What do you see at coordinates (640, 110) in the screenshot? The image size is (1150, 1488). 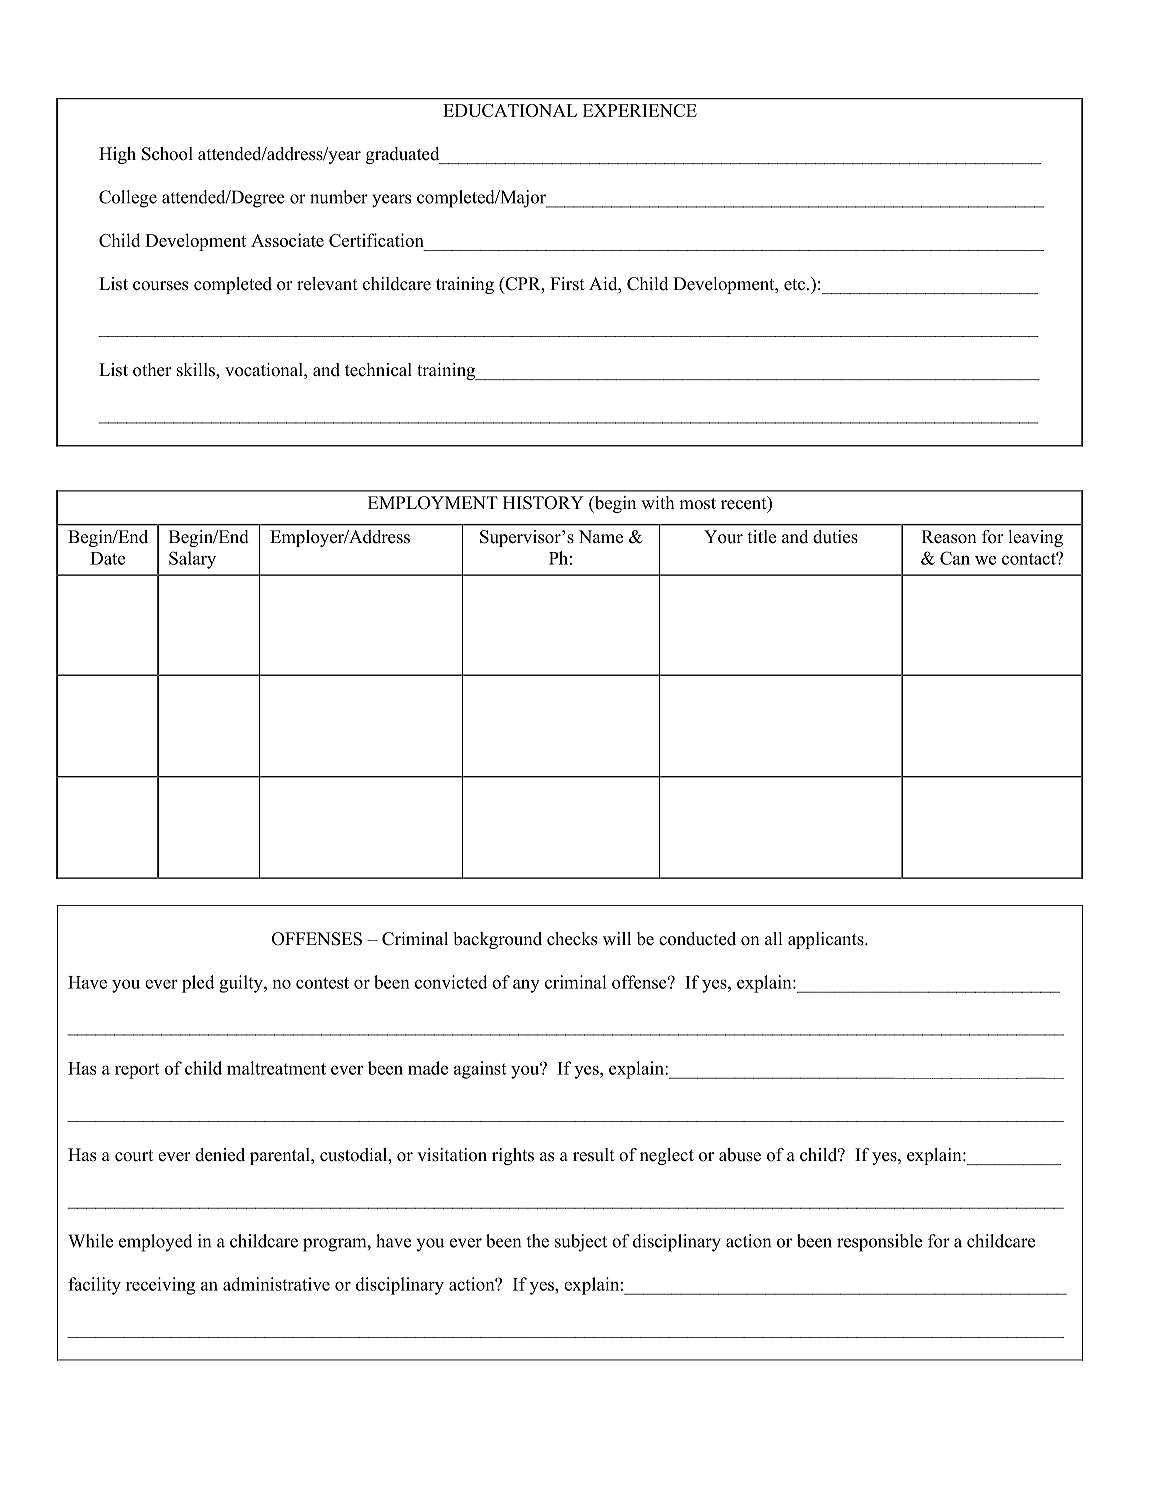 I see `EXPERIENCE` at bounding box center [640, 110].
